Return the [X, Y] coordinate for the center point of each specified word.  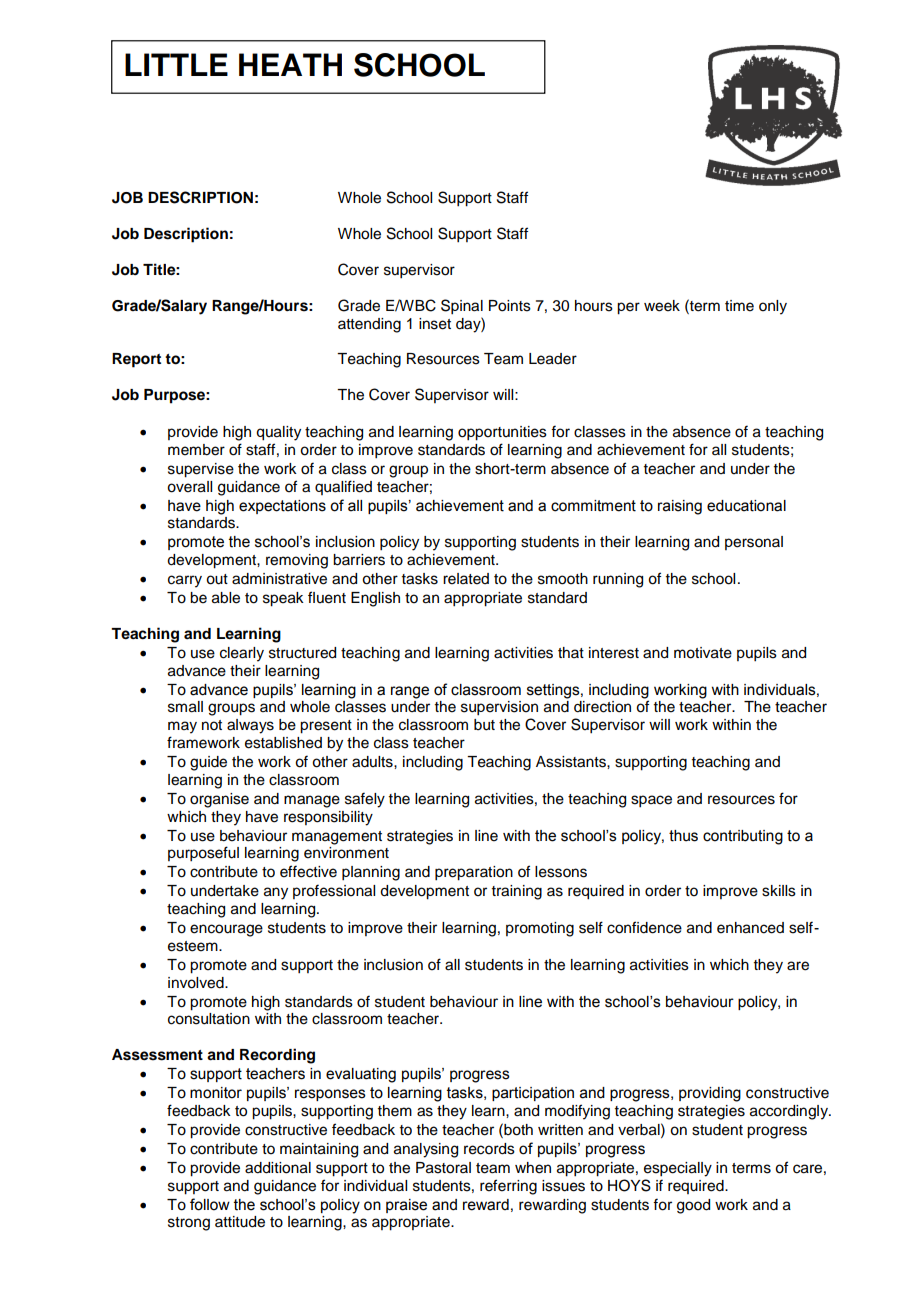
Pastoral [443, 1168]
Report [136, 360]
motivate [703, 653]
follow [210, 1204]
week [662, 306]
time [739, 306]
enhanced [750, 928]
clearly [242, 654]
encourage [226, 930]
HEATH [290, 64]
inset [435, 324]
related [466, 579]
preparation [474, 873]
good [693, 1206]
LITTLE [176, 64]
